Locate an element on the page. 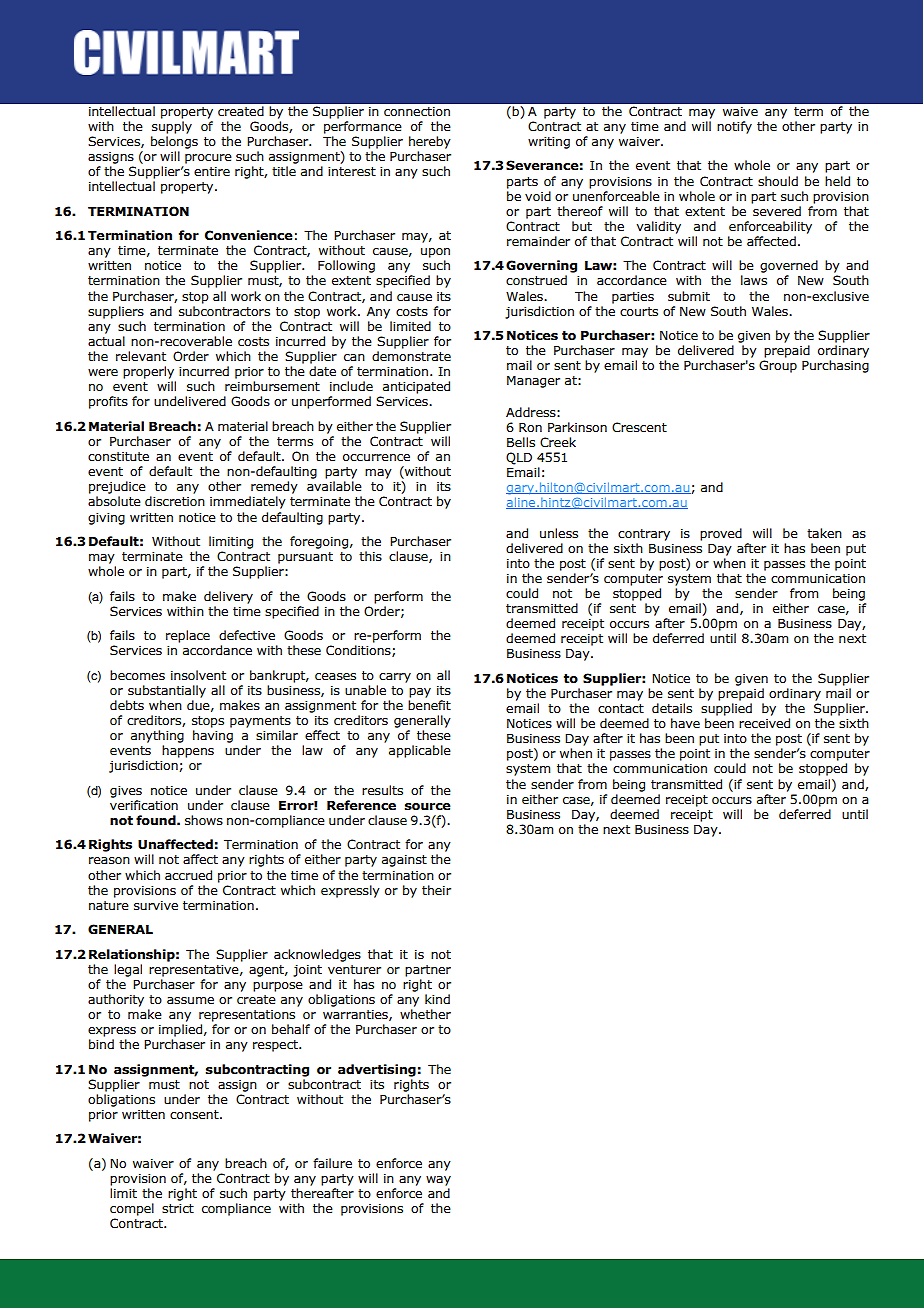 Image resolution: width=924 pixels, height=1308 pixels. hereby is located at coordinates (430, 142).
